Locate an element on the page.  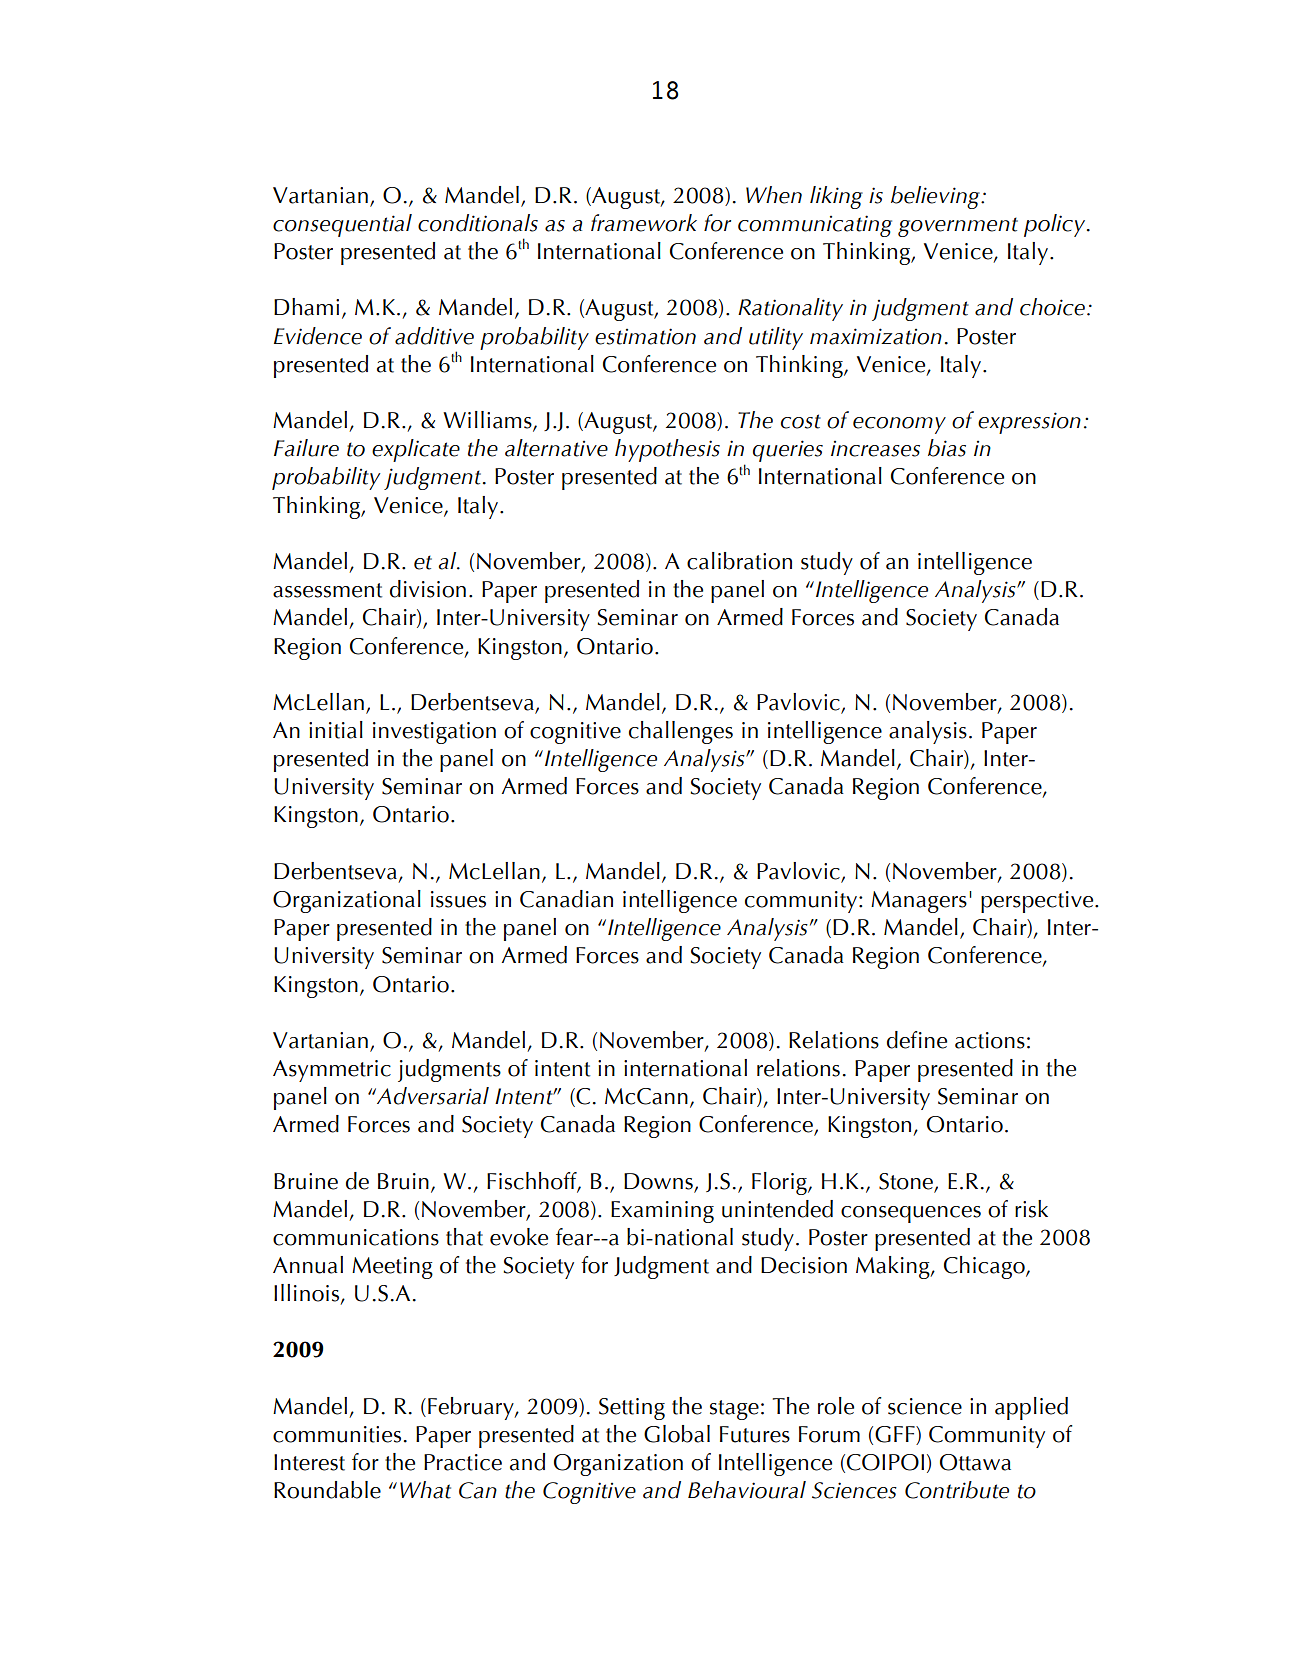
actions is located at coordinates (990, 1040).
